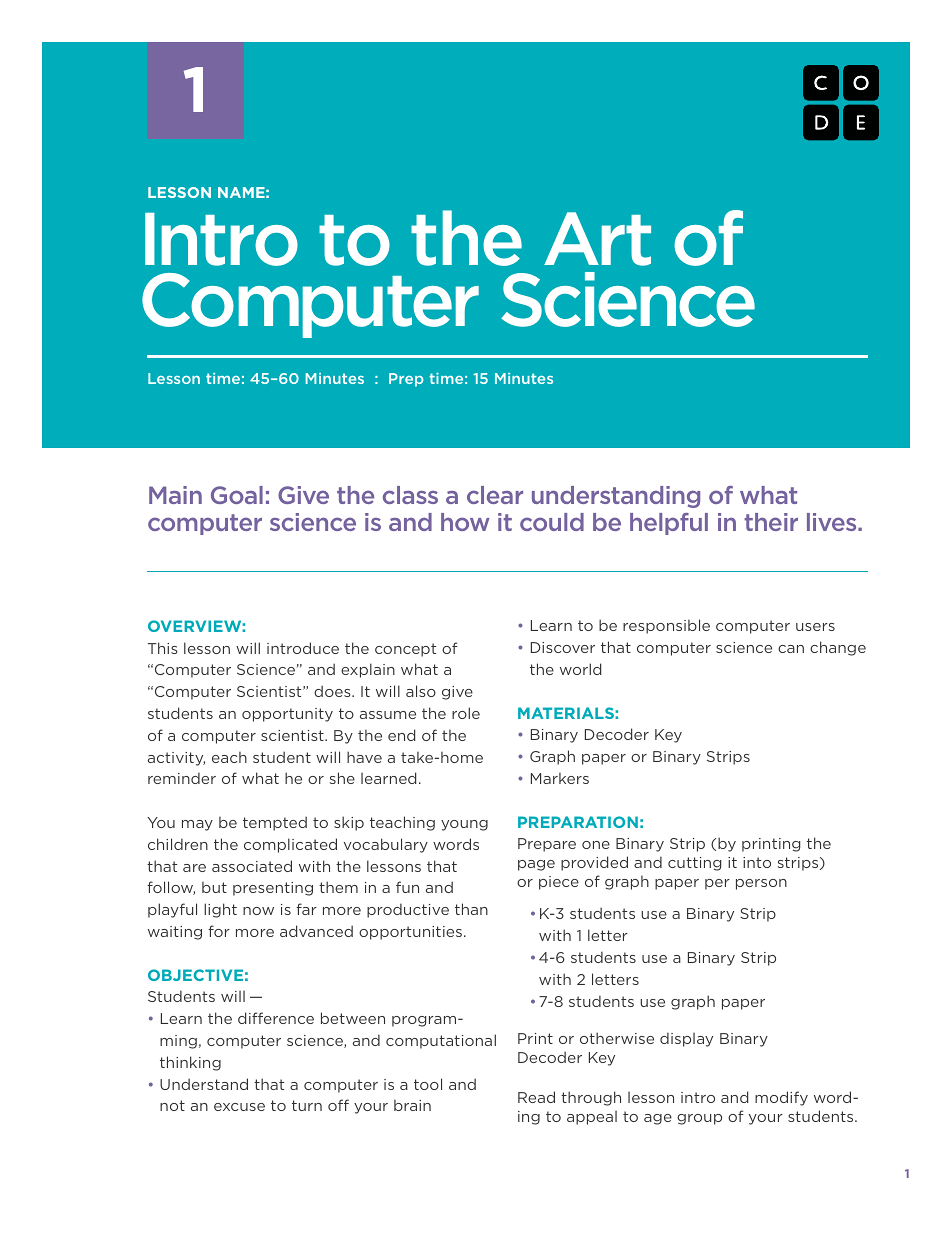 The width and height of the screenshot is (952, 1233). Describe the element at coordinates (781, 1098) in the screenshot. I see `modify` at that location.
